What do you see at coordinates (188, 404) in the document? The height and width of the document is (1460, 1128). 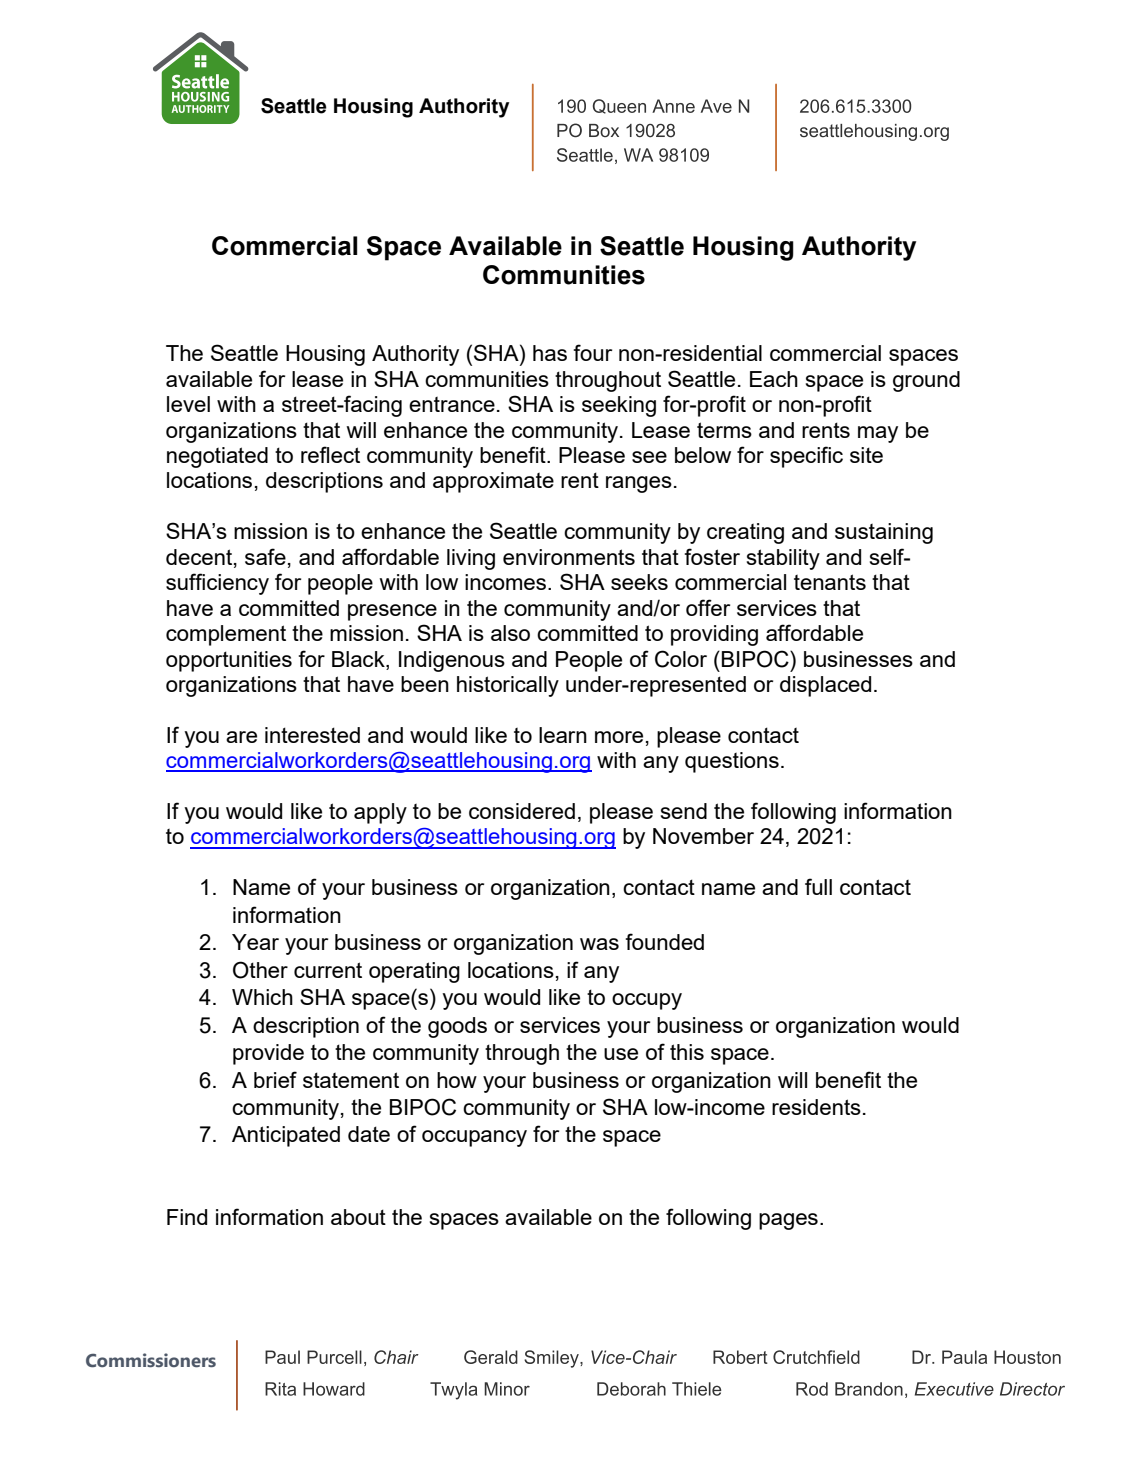 I see `level` at bounding box center [188, 404].
